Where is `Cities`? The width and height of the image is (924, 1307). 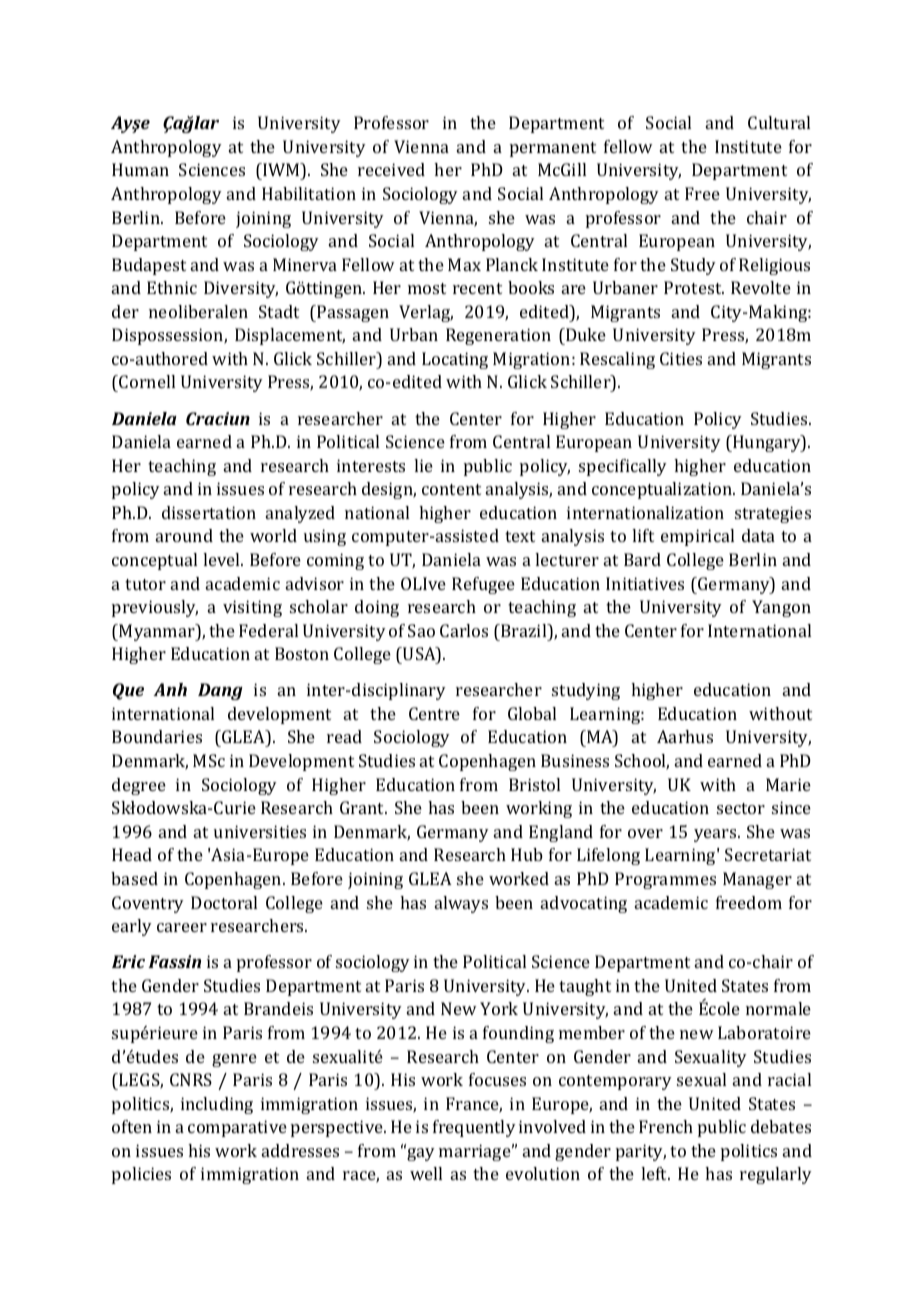
Cities is located at coordinates (681, 358).
